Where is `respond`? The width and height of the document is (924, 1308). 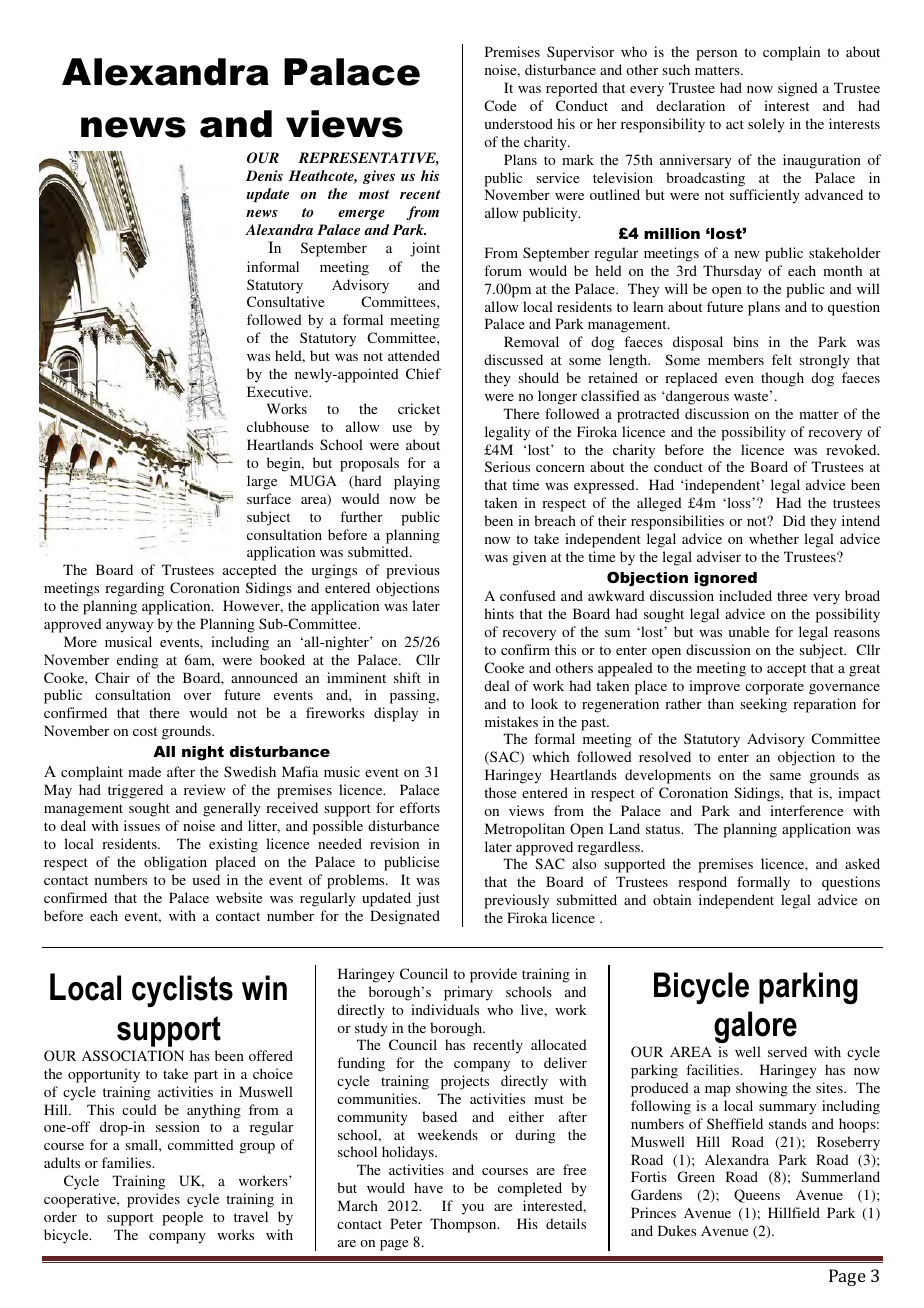
respond is located at coordinates (702, 883).
